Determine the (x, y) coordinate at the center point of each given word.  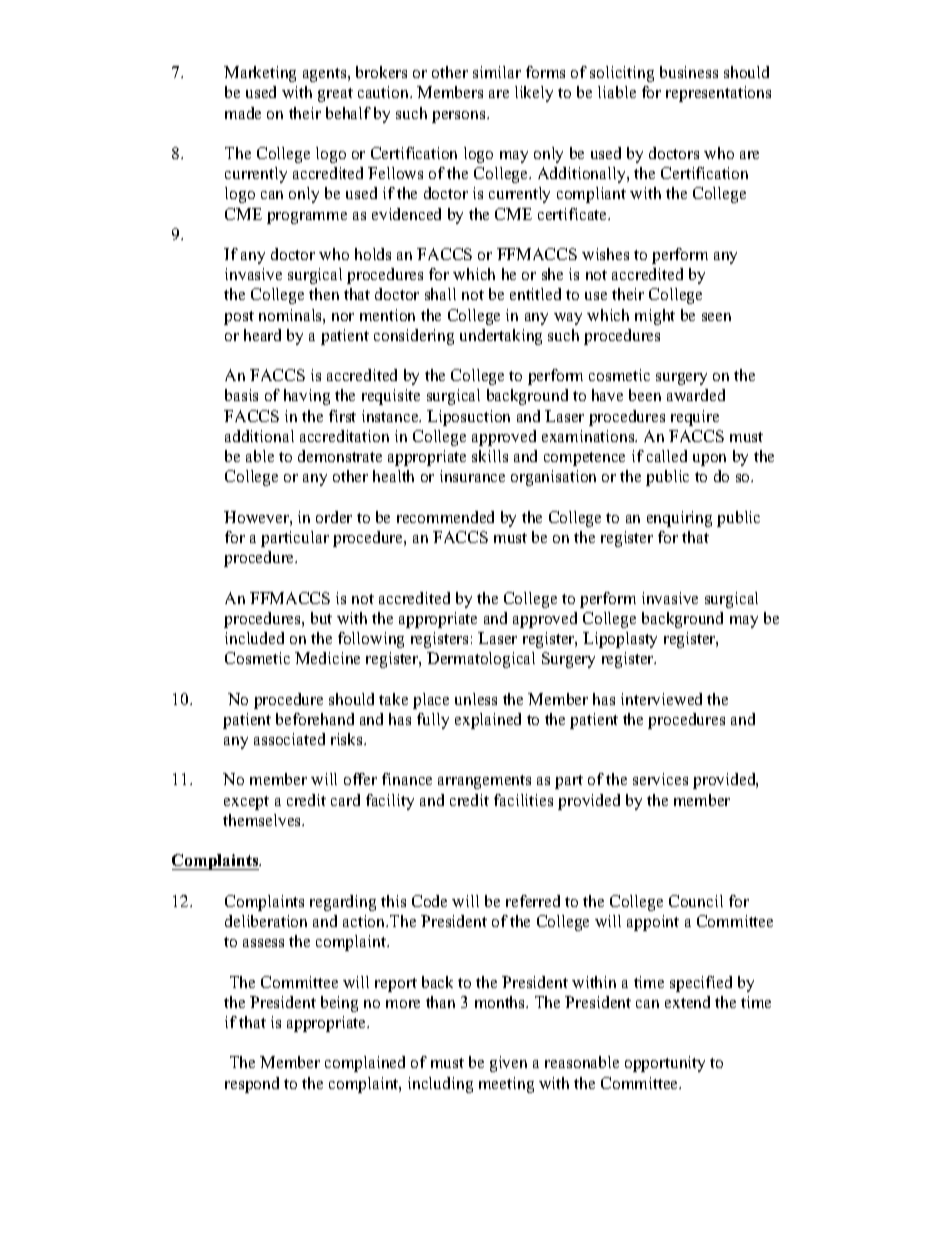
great (335, 95)
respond (252, 1085)
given (508, 1064)
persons (460, 117)
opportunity (665, 1064)
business (689, 72)
